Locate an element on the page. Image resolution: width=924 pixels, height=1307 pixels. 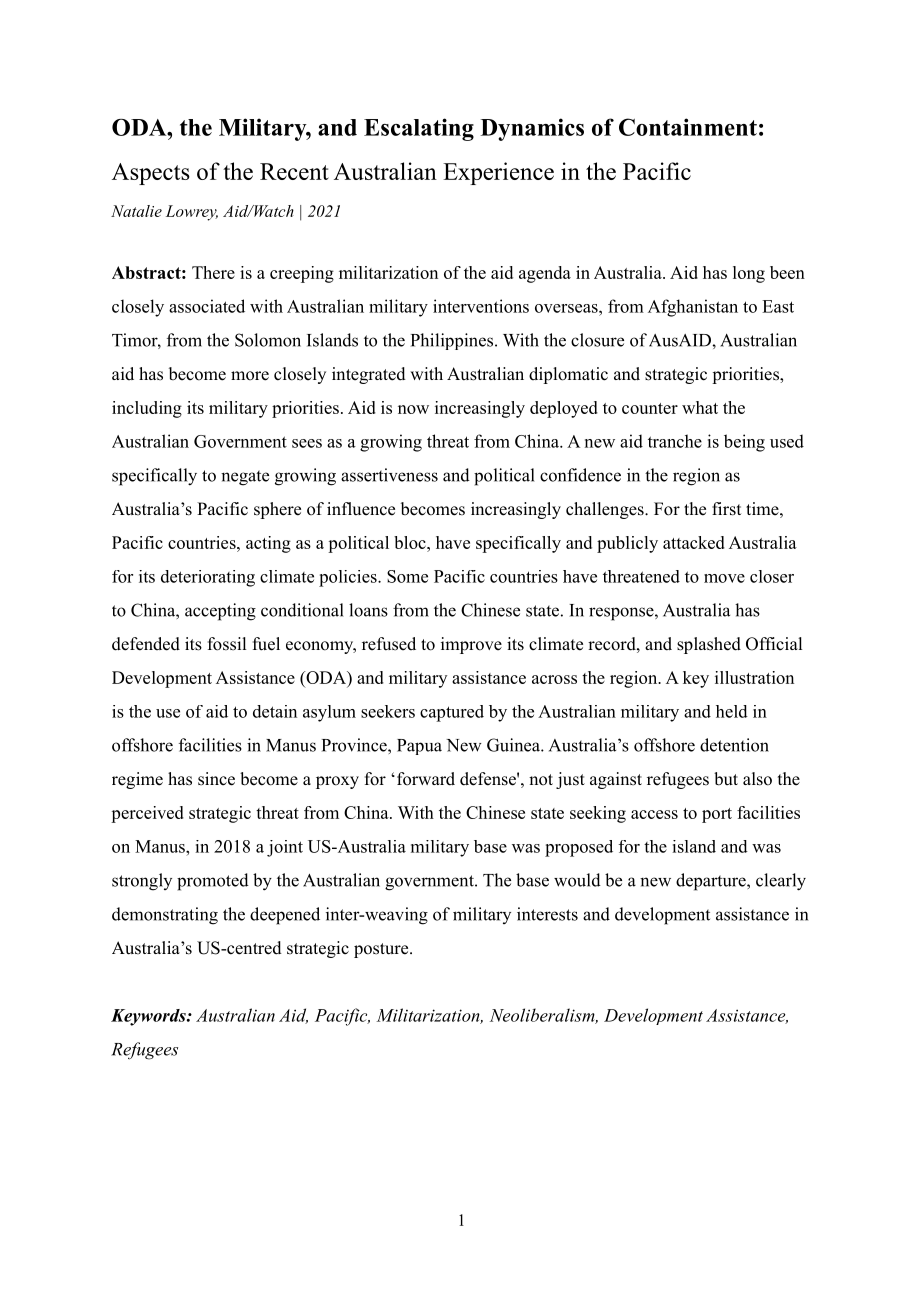
departure is located at coordinates (712, 882).
